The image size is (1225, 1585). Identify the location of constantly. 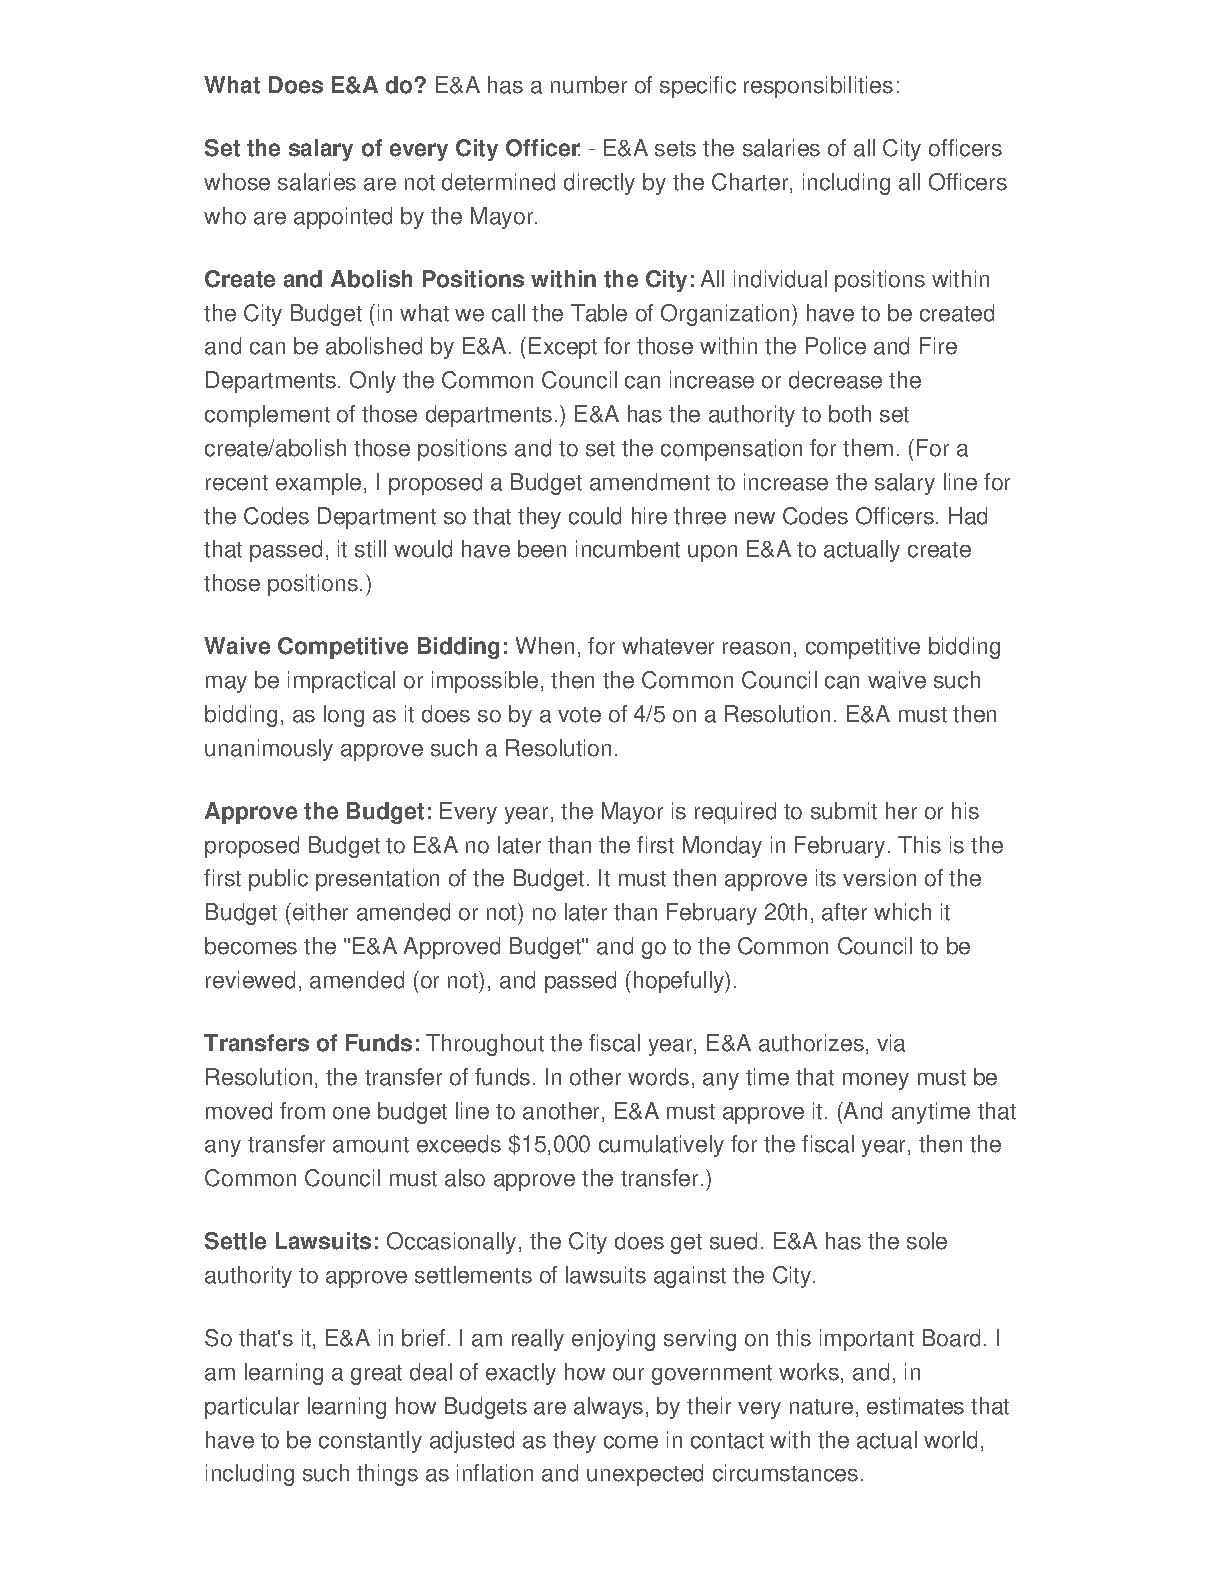
(370, 1442).
